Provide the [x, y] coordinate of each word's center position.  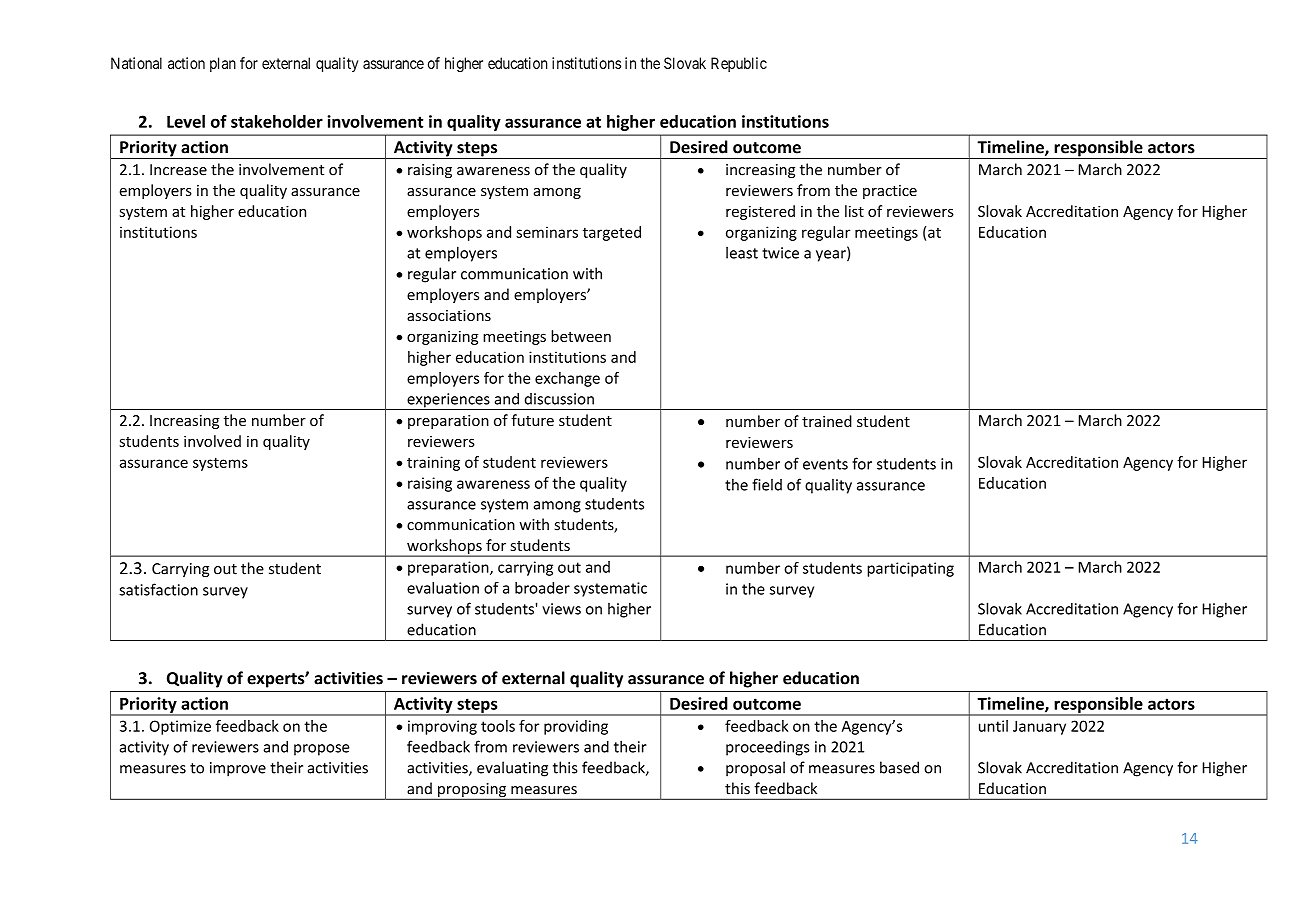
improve [238, 769]
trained [827, 421]
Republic [739, 64]
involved [212, 441]
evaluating [512, 769]
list [854, 211]
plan [223, 64]
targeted [612, 233]
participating [910, 569]
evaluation [443, 588]
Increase [178, 170]
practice [890, 192]
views [561, 609]
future [532, 420]
